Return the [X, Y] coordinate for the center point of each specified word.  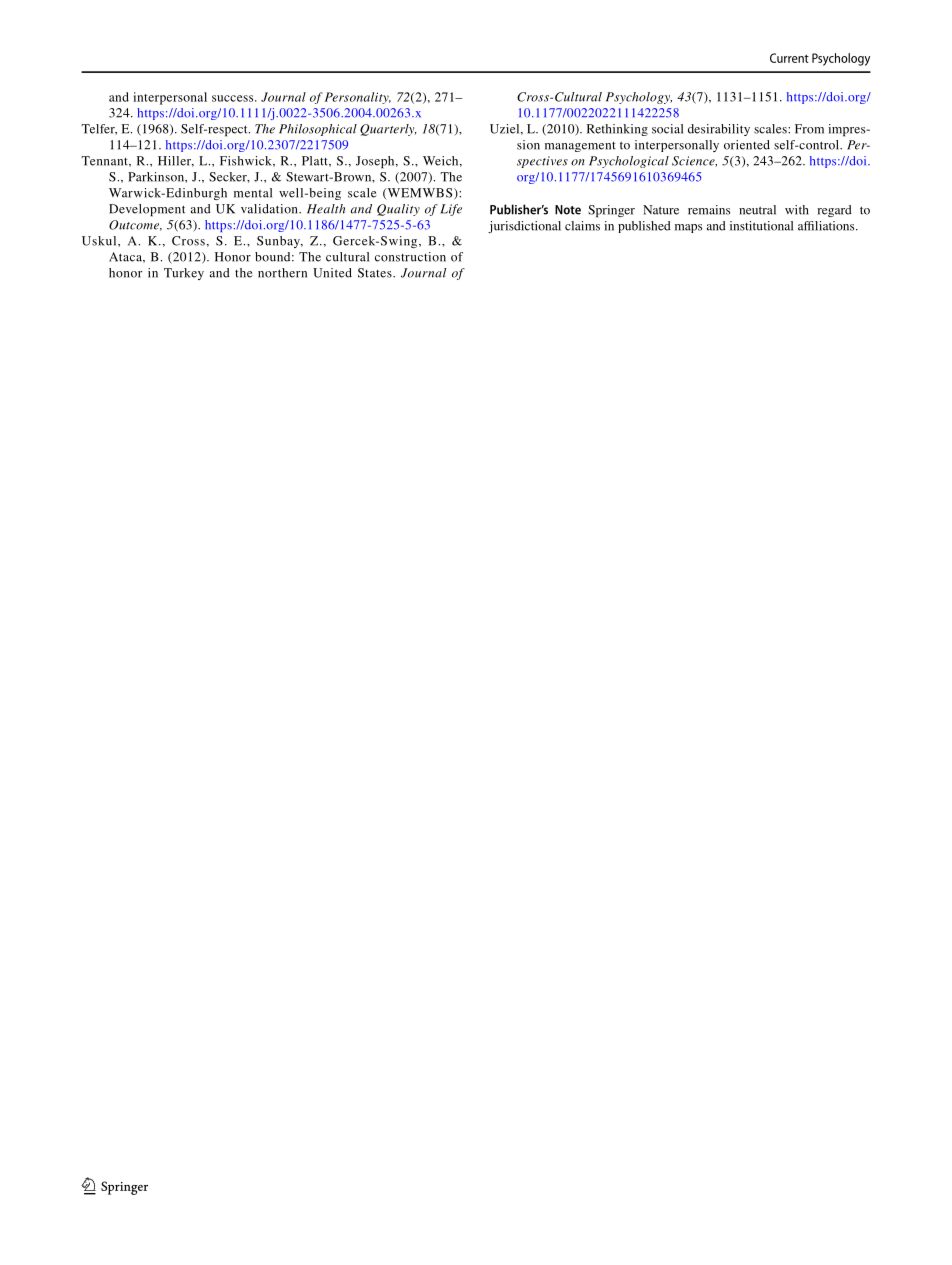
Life [451, 210]
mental [253, 193]
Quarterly [388, 130]
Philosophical [318, 130]
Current [789, 58]
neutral [757, 210]
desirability [719, 130]
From [809, 129]
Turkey [184, 274]
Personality [358, 98]
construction [410, 257]
